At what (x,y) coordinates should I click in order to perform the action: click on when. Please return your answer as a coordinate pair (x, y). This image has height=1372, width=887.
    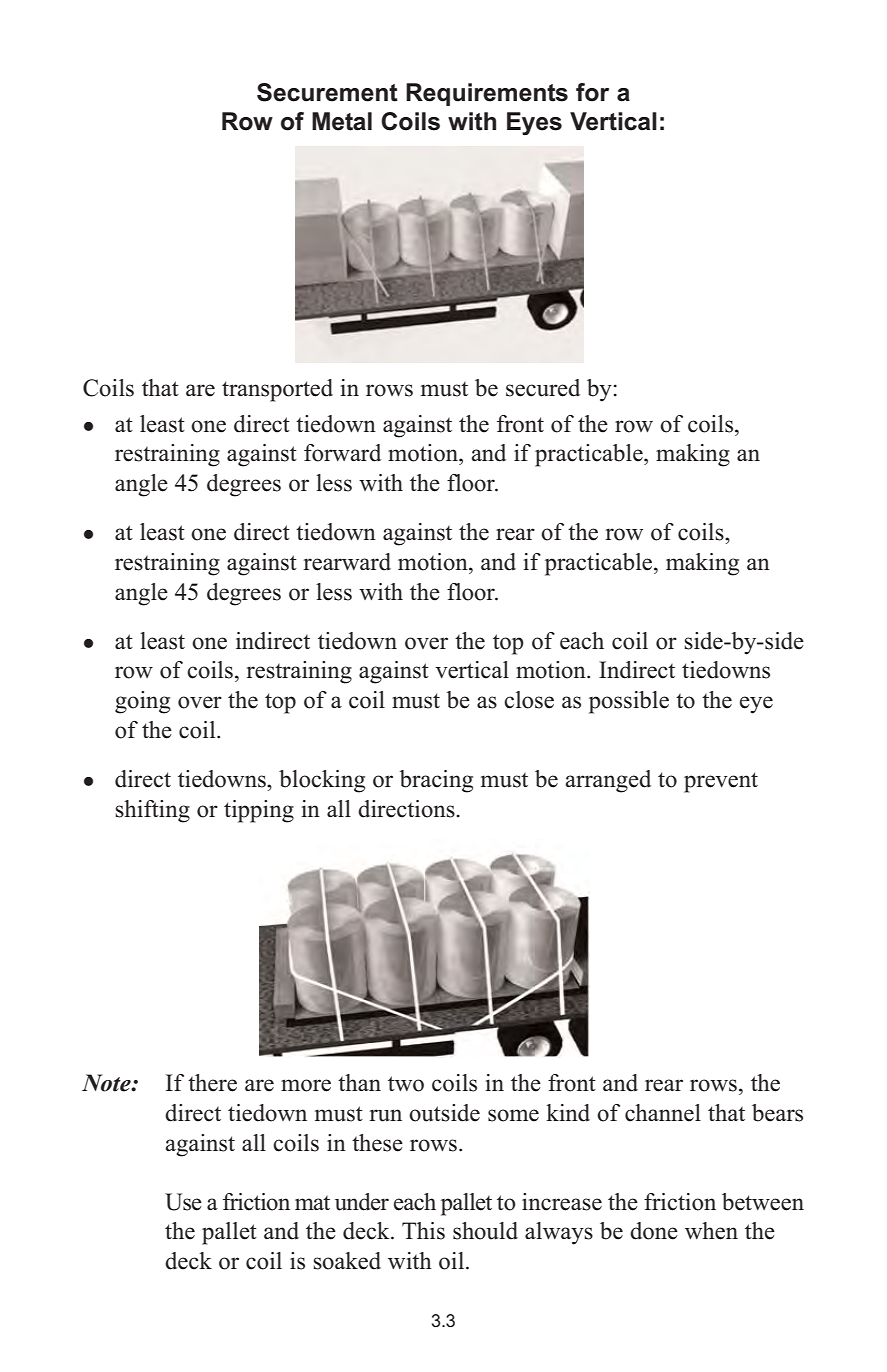
    Looking at the image, I should click on (711, 1231).
